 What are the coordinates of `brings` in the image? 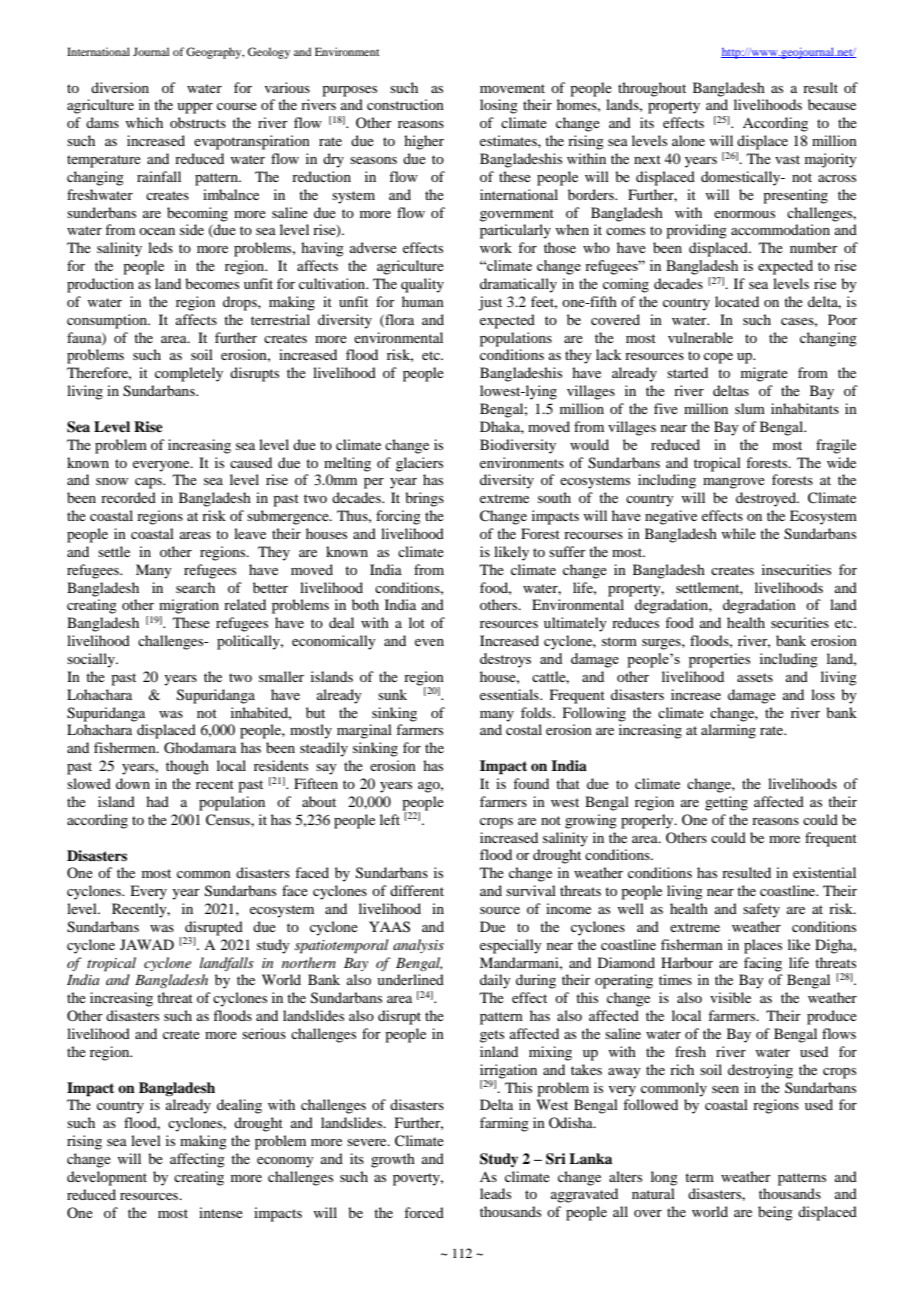 It's located at (424, 499).
